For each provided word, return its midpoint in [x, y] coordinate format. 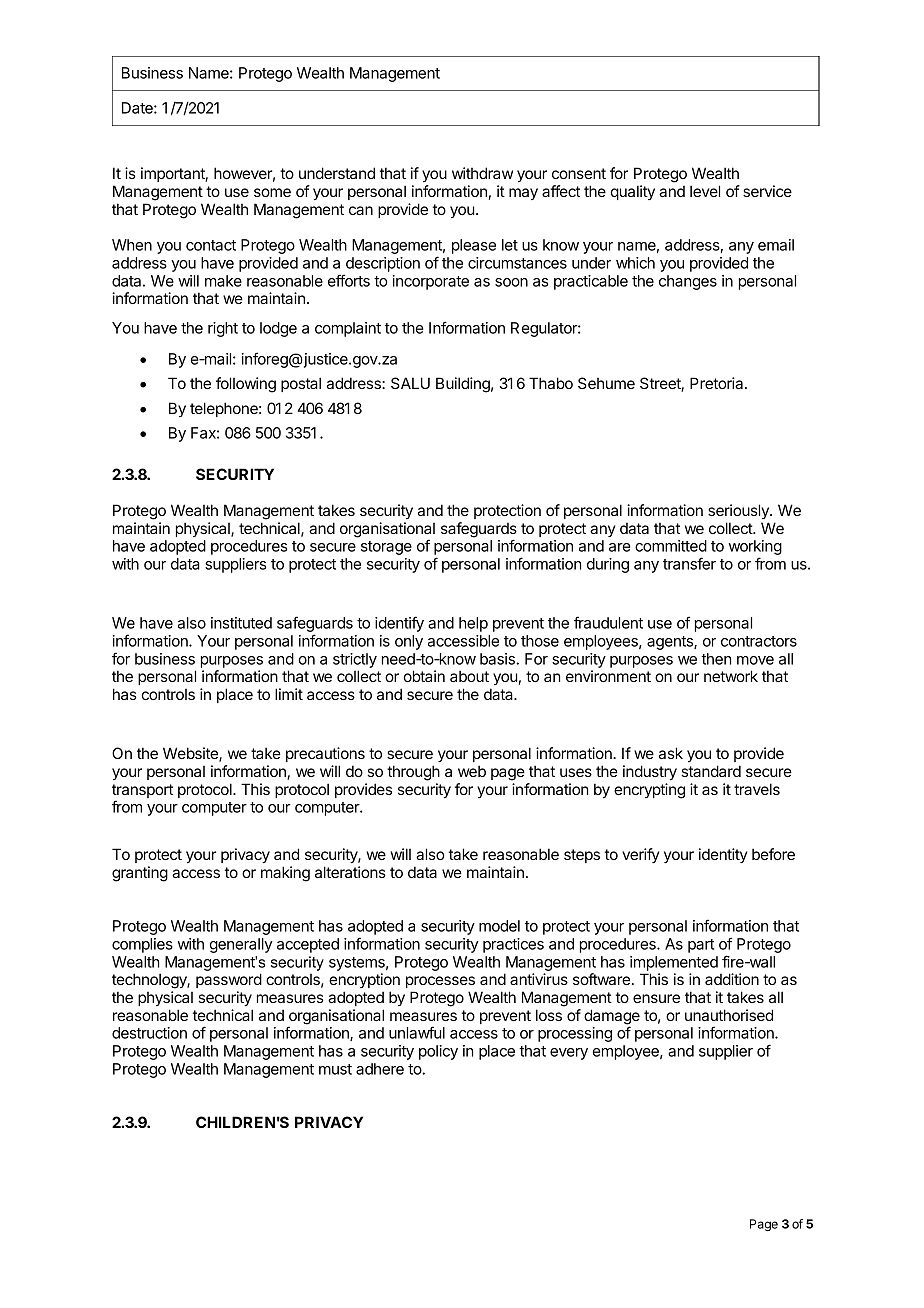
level [705, 191]
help [473, 624]
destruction [149, 1033]
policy [438, 1052]
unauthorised [729, 1015]
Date [138, 108]
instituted [241, 623]
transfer [689, 563]
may [523, 194]
